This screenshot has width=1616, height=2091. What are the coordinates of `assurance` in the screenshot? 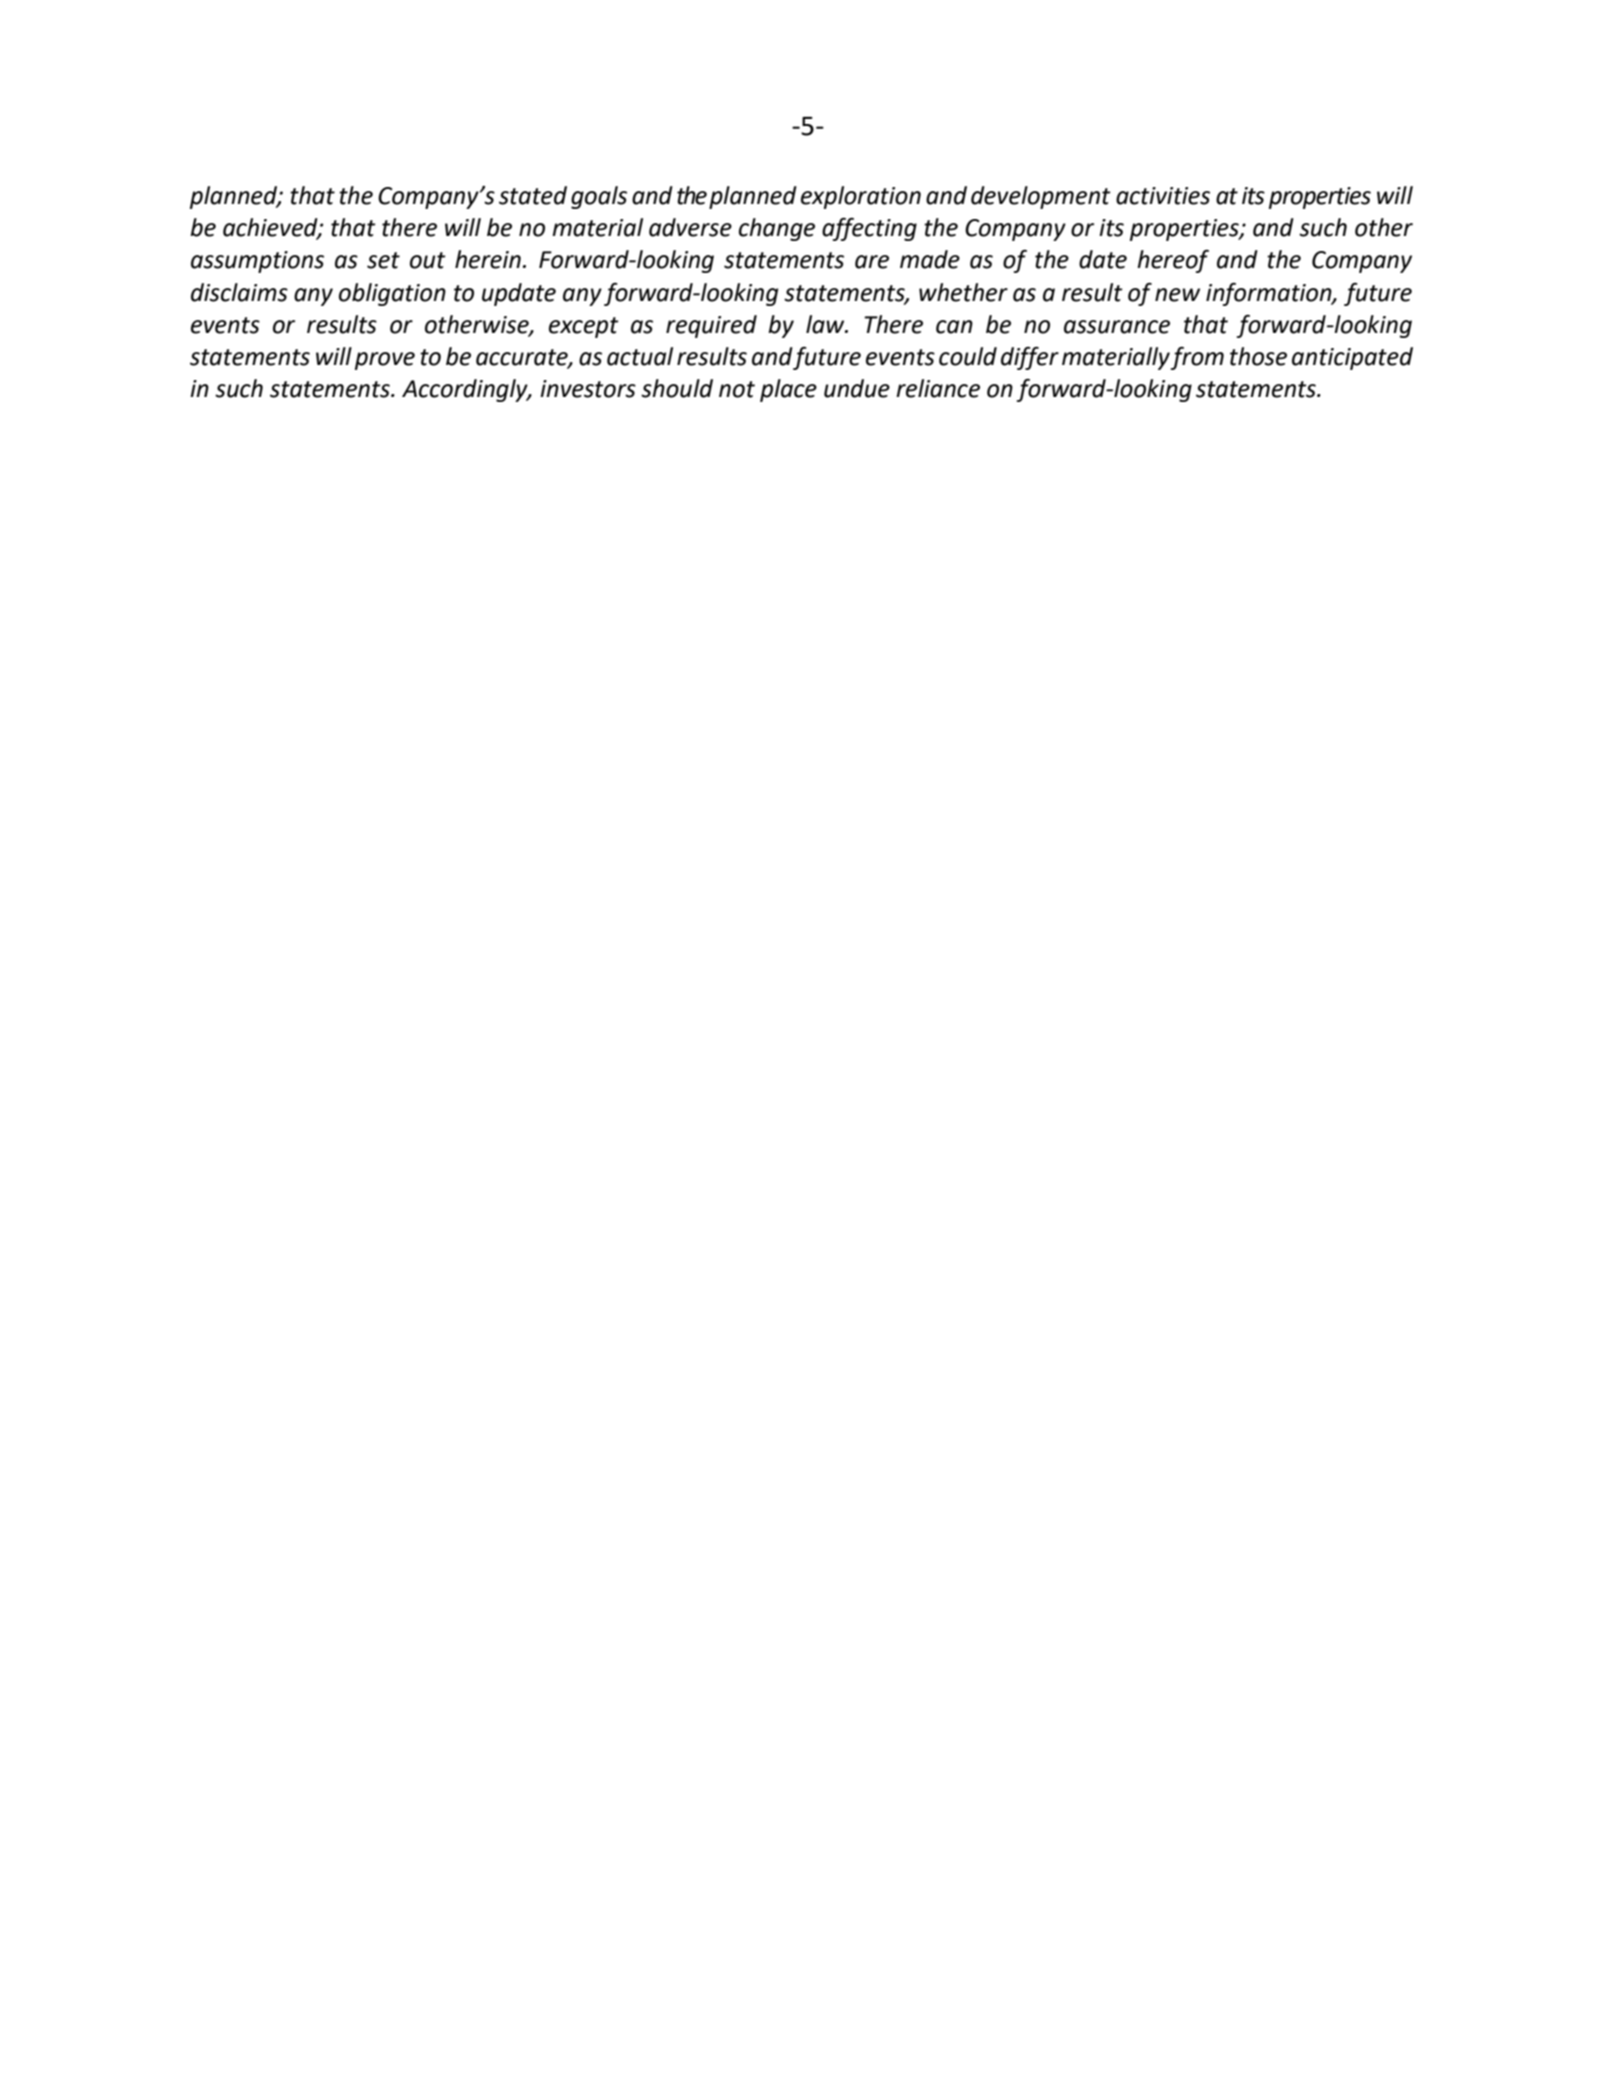 It's located at (1117, 327).
